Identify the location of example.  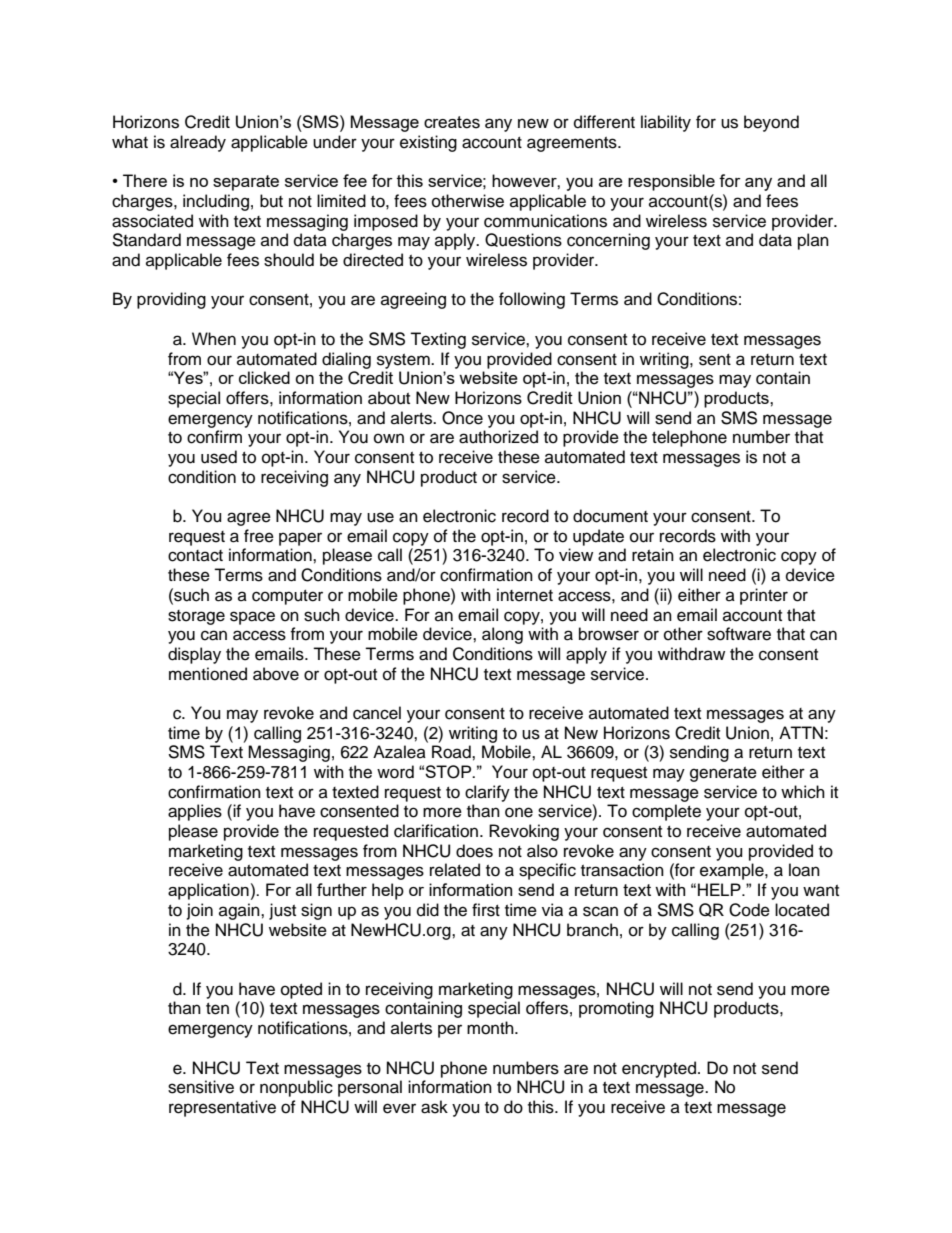
(733, 871).
